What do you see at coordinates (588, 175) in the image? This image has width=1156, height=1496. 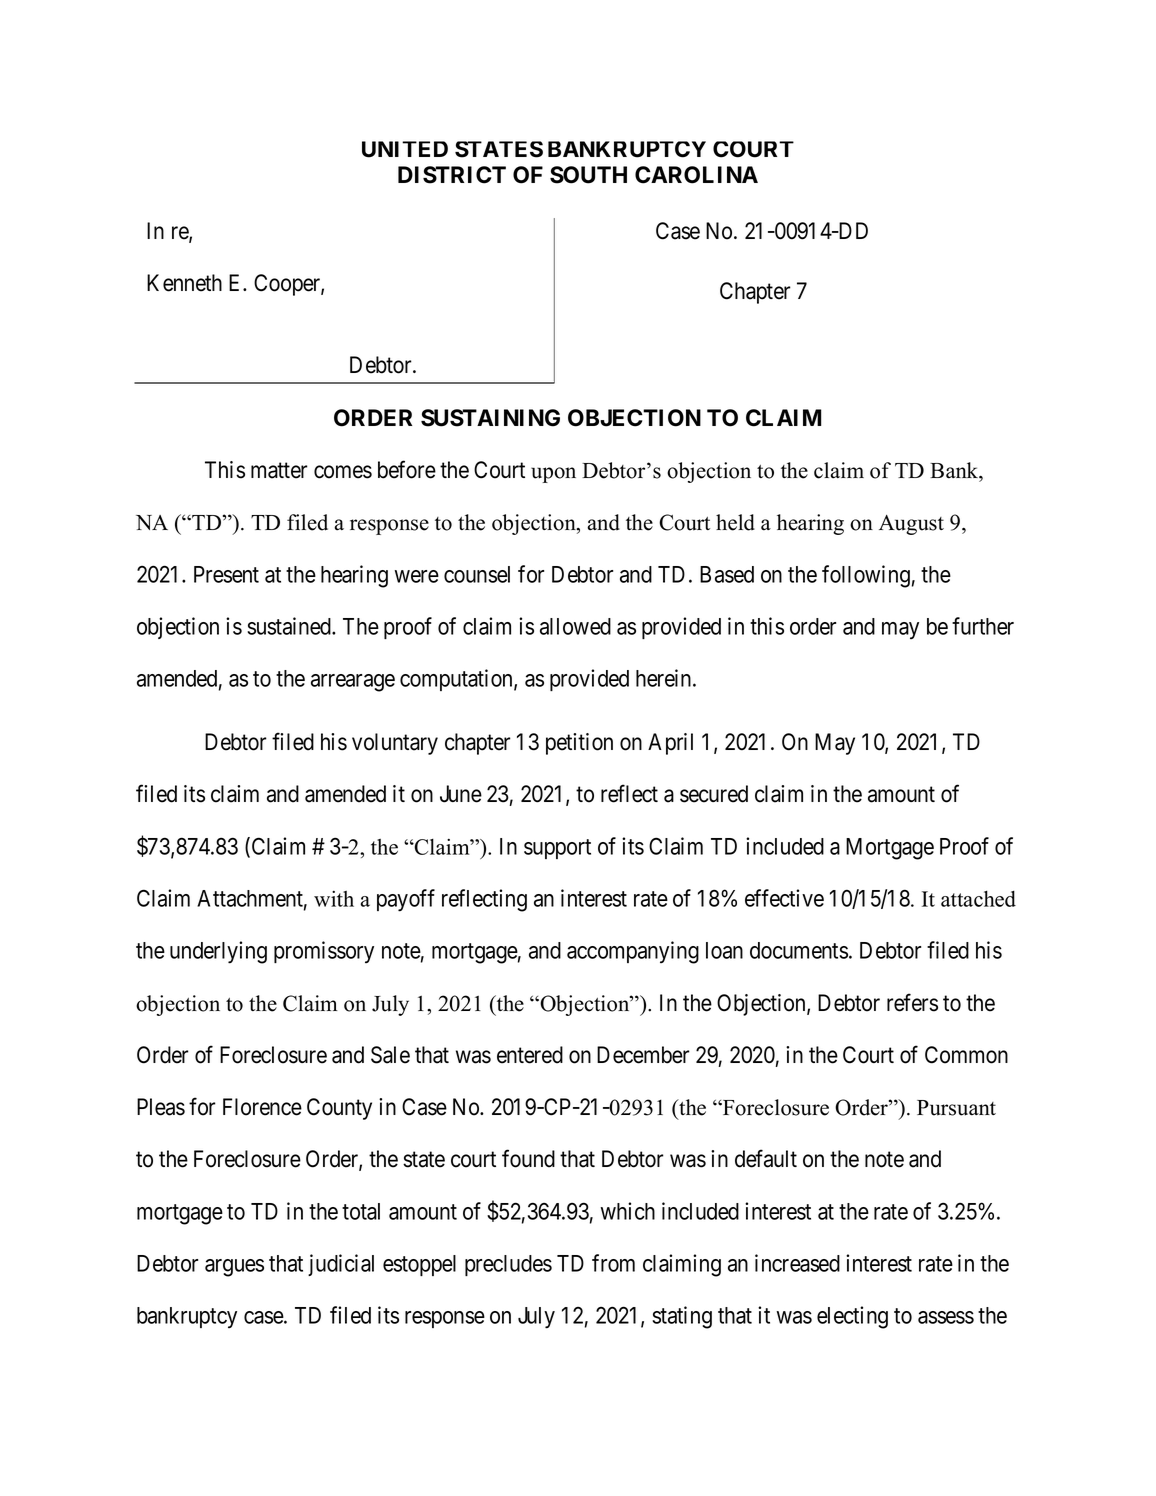 I see `SOUTH` at bounding box center [588, 175].
